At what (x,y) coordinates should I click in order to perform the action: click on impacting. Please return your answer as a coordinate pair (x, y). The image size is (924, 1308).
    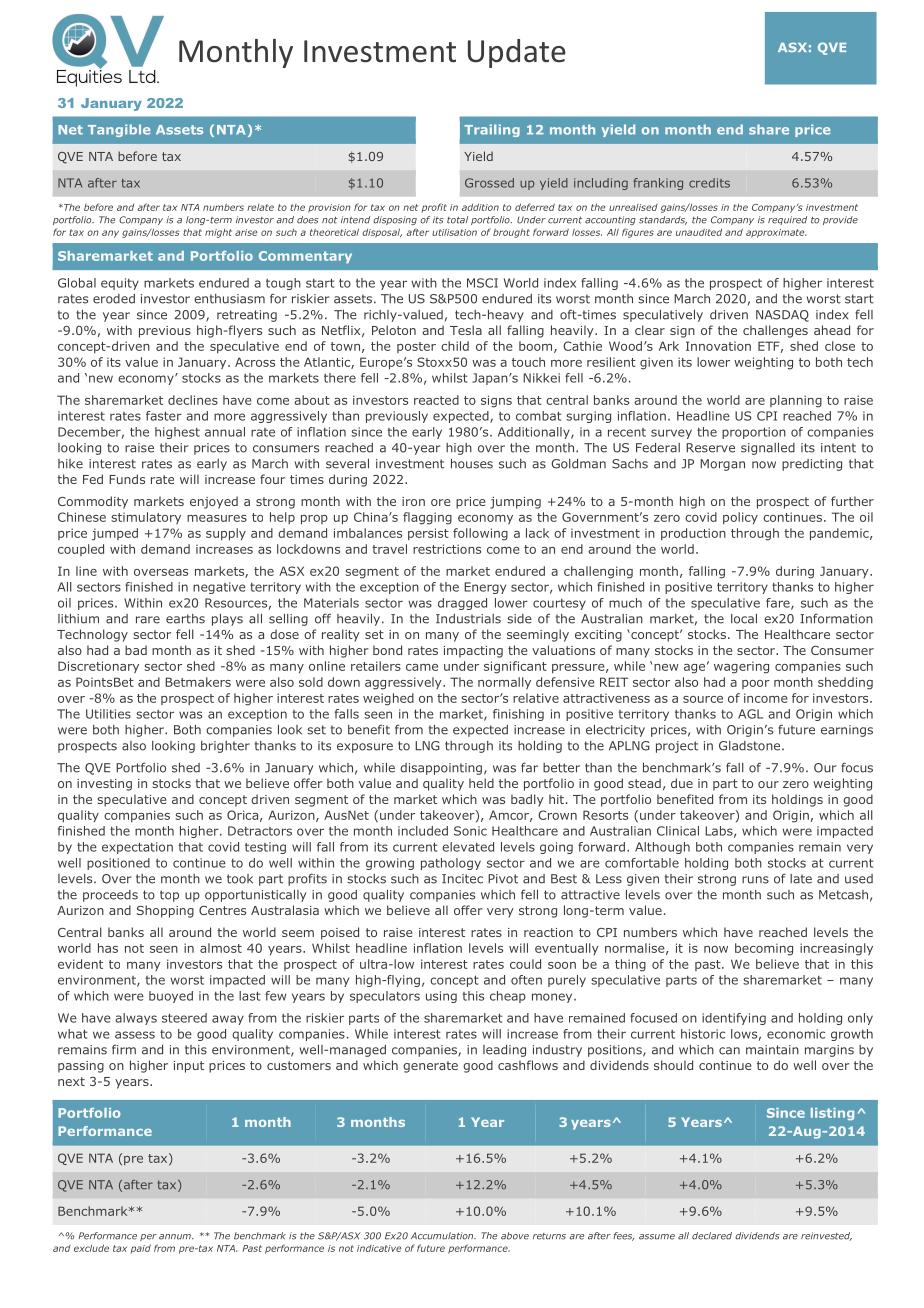
    Looking at the image, I should click on (473, 652).
